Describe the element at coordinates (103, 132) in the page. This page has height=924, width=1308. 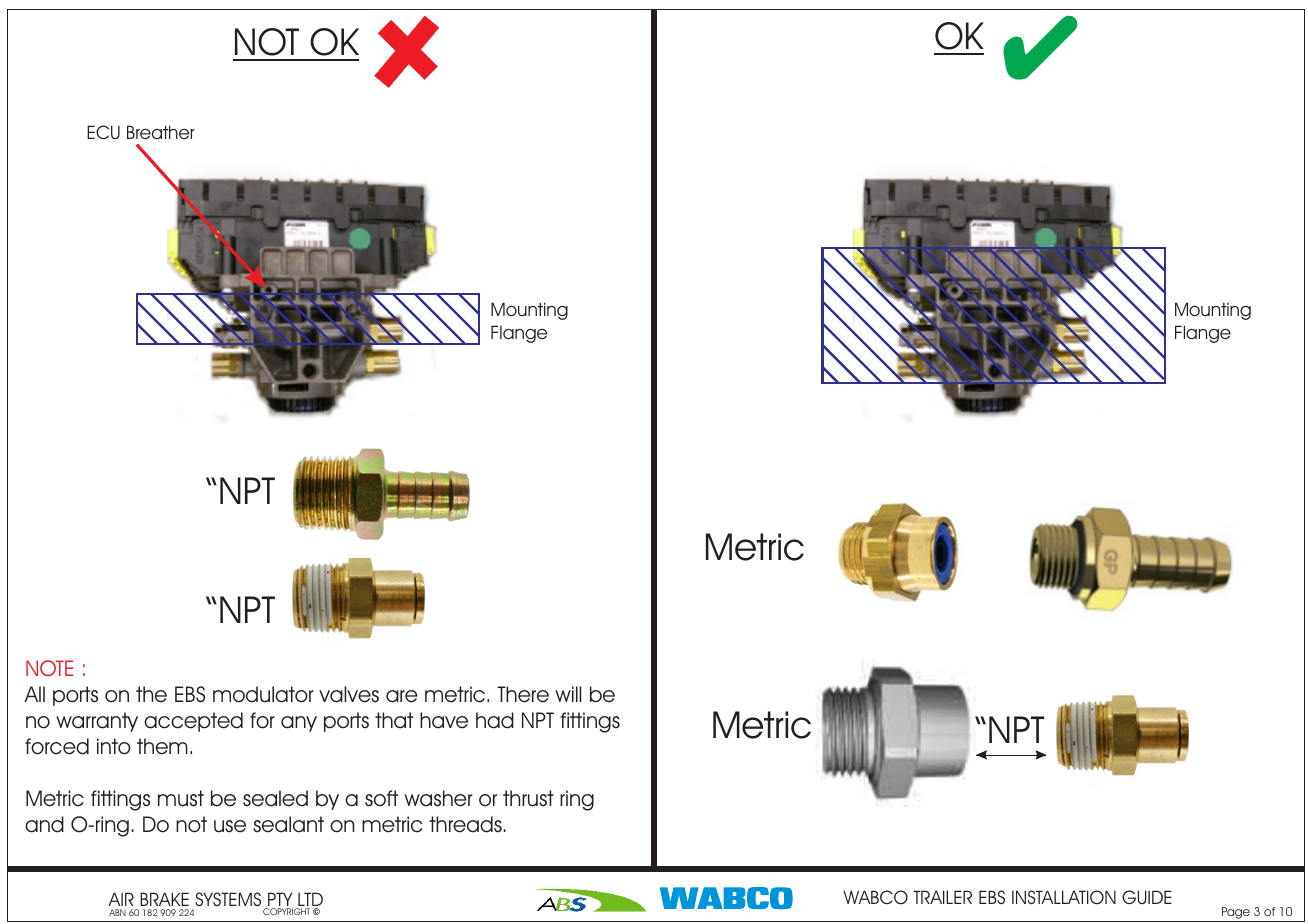
I see `ECU` at that location.
